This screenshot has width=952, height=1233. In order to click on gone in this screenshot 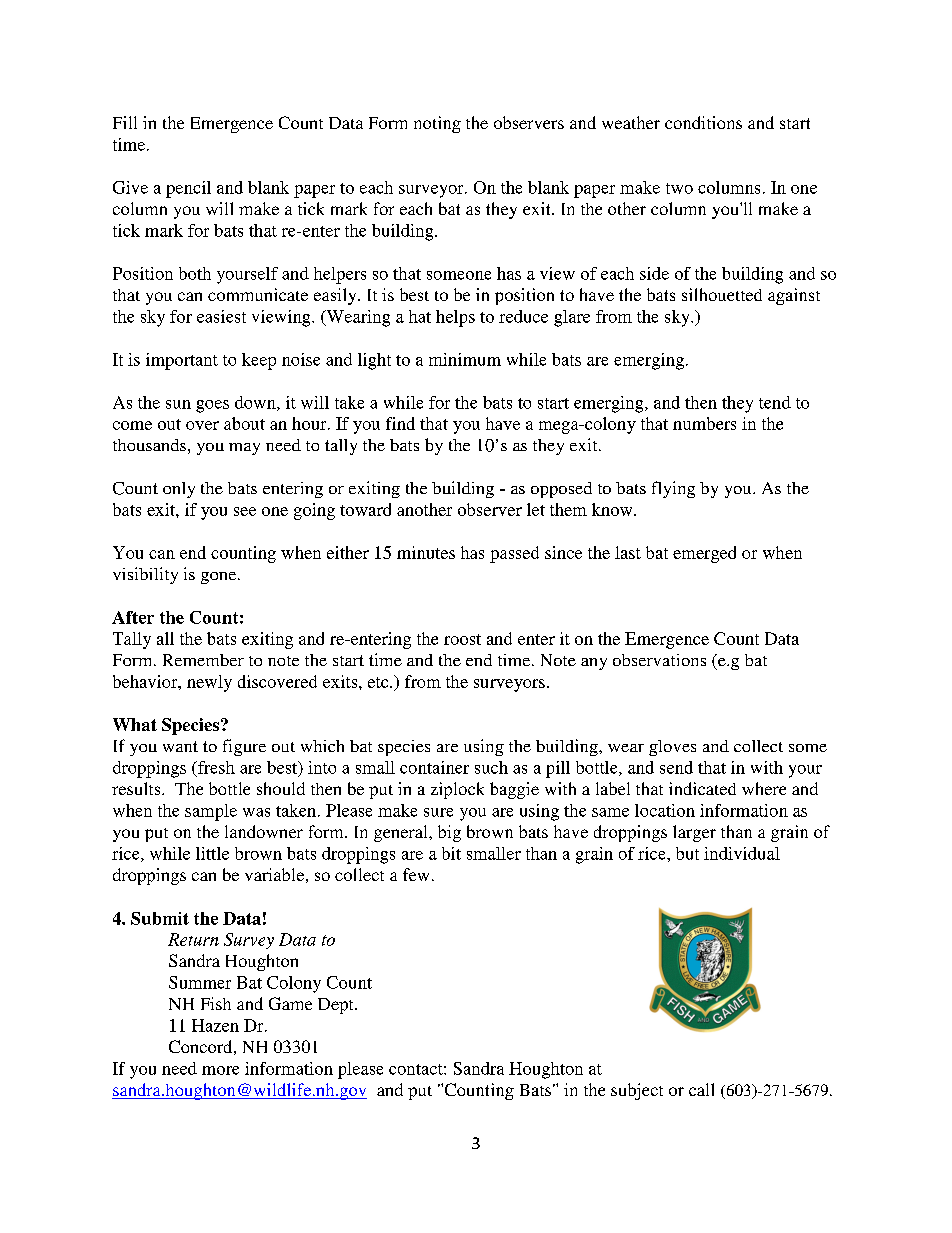, I will do `click(220, 578)`.
